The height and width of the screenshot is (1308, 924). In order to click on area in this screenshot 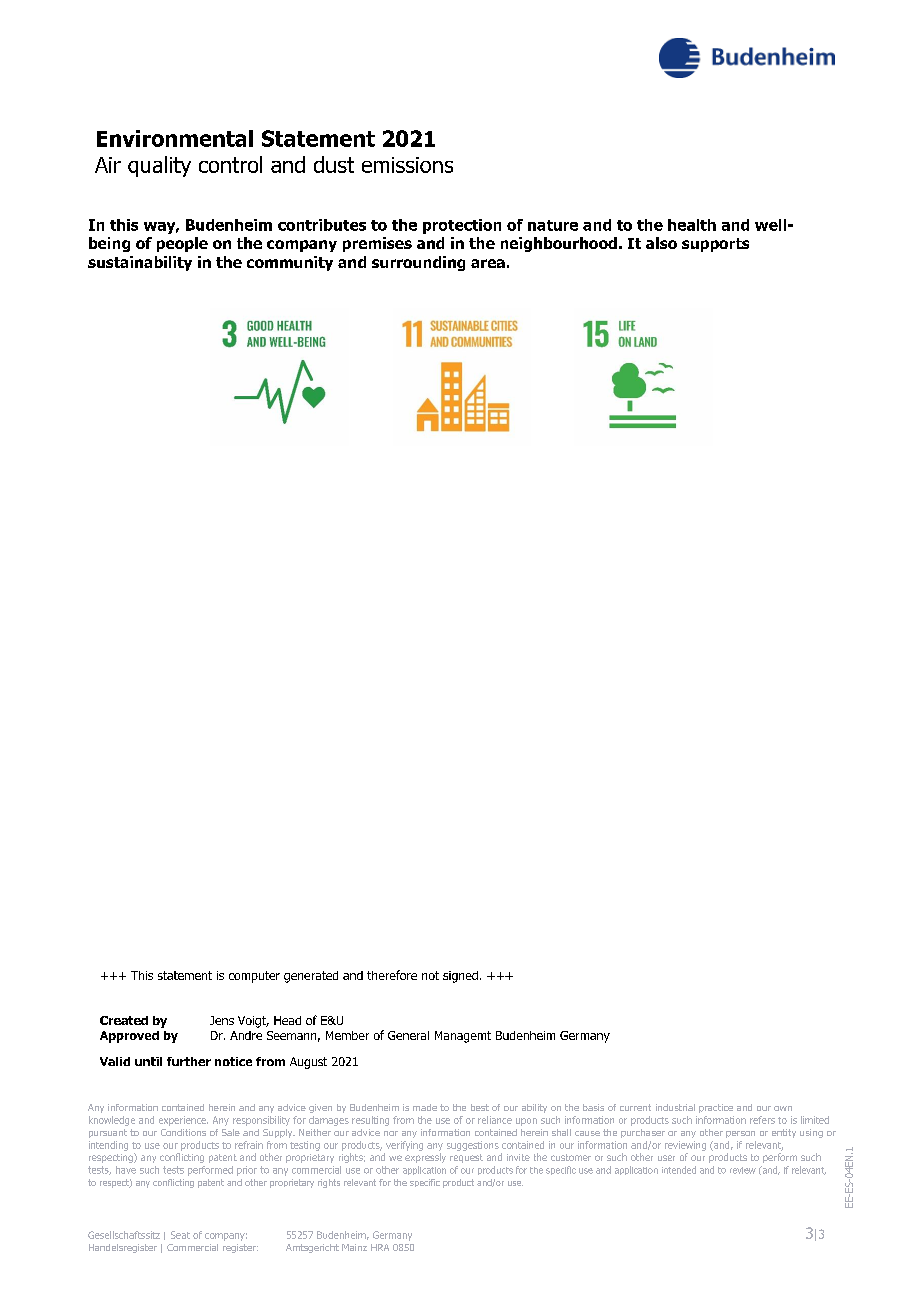, I will do `click(488, 263)`.
